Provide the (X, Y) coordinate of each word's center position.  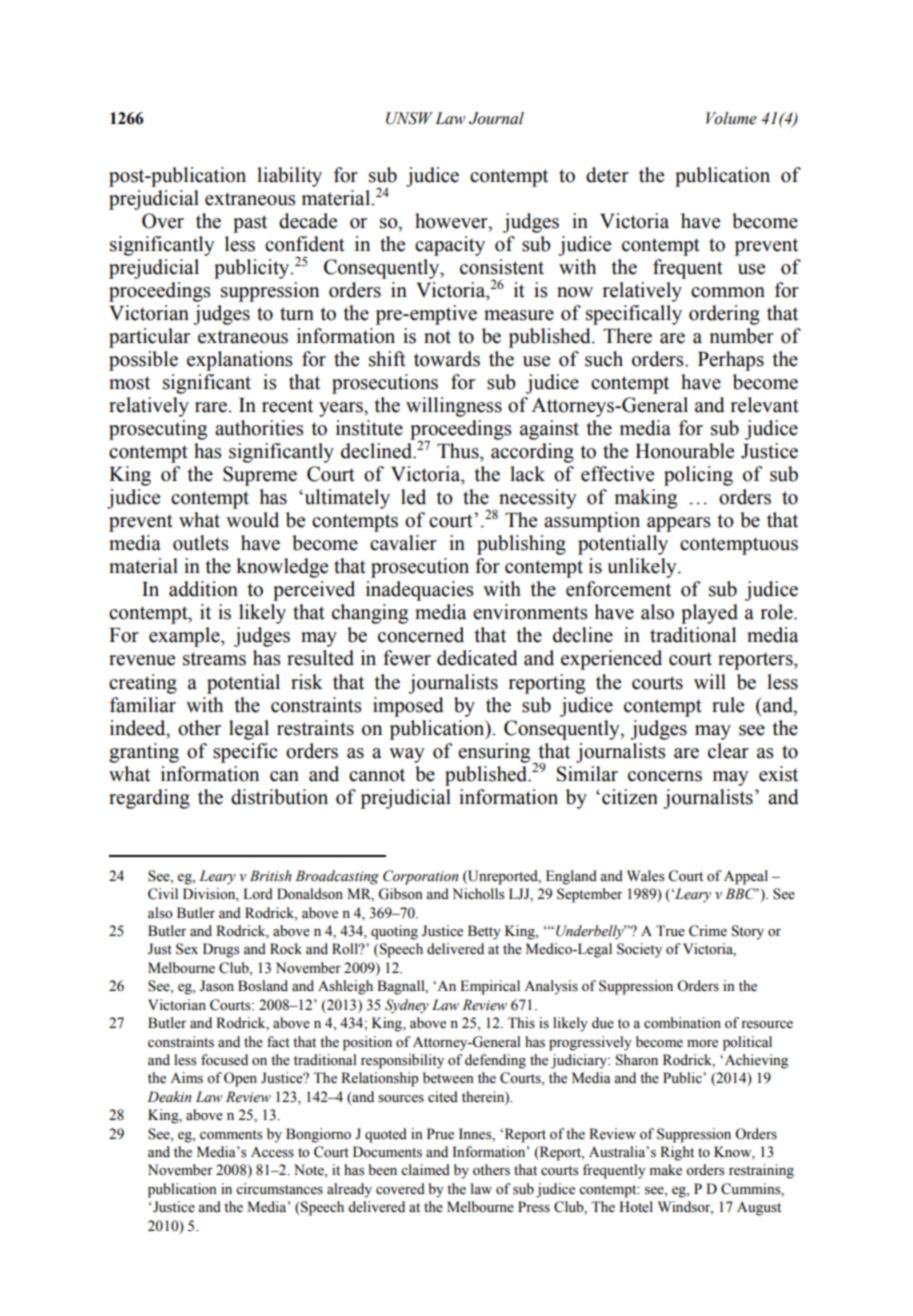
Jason (217, 986)
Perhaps (731, 361)
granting (144, 753)
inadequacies (420, 591)
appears (679, 524)
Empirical (490, 987)
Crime (708, 931)
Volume (731, 118)
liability (289, 177)
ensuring (495, 754)
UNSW (409, 118)
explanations (240, 361)
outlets (201, 543)
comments (231, 1135)
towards (447, 359)
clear (728, 751)
